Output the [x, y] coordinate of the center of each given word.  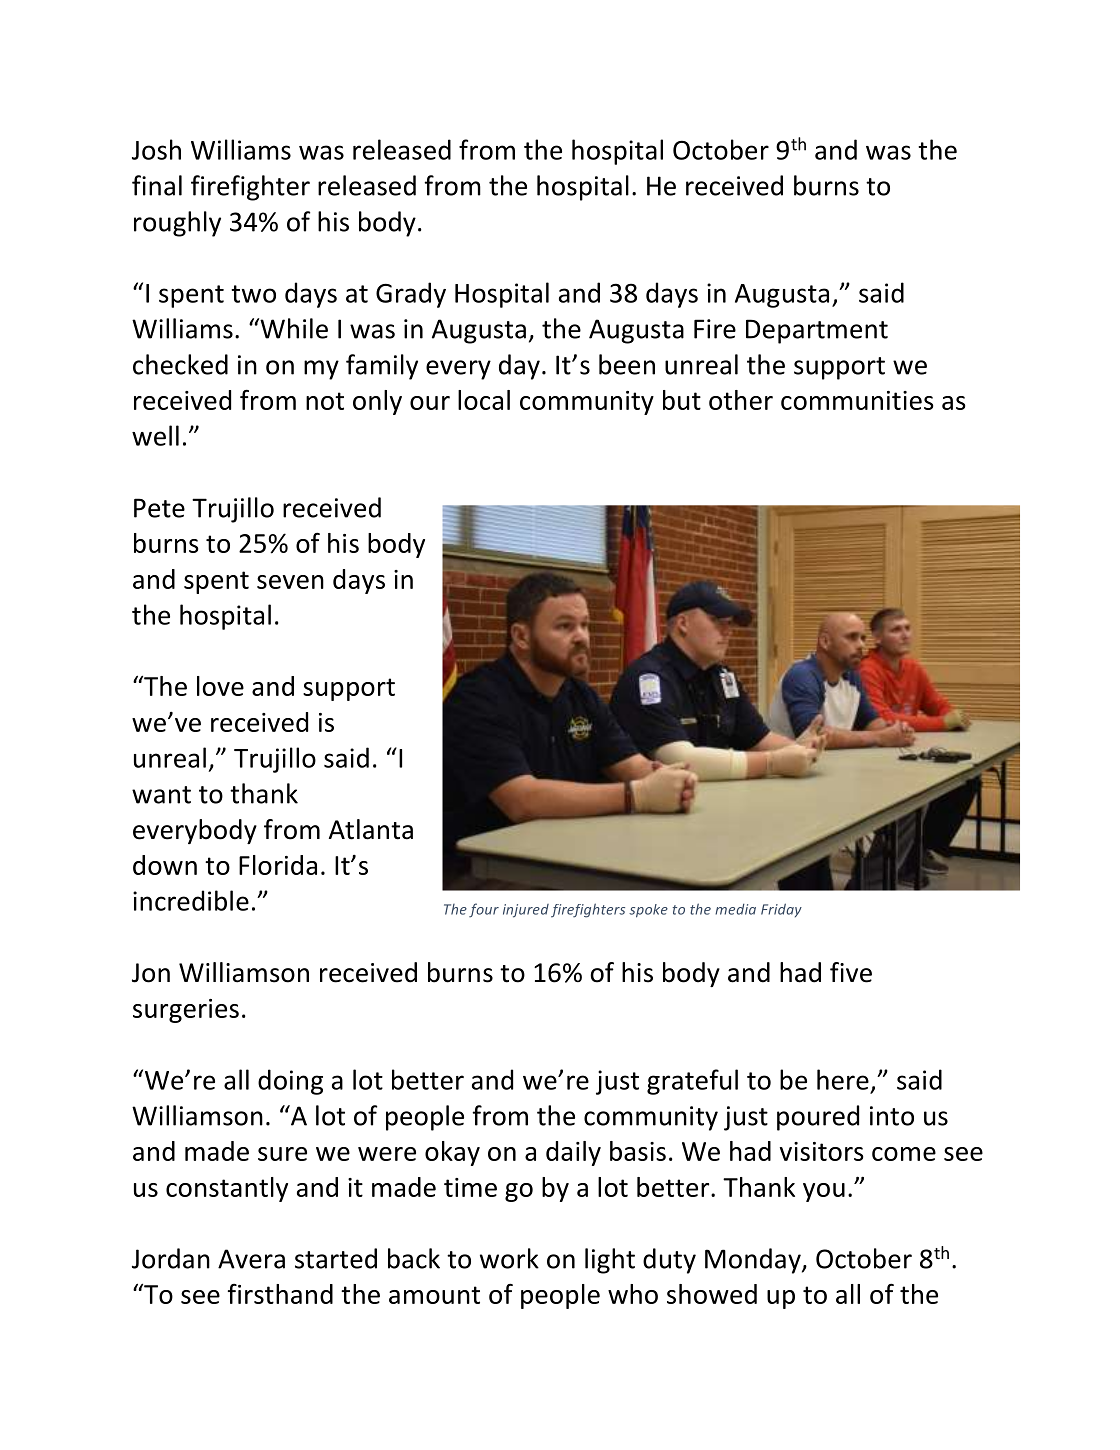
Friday [781, 910]
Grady [411, 295]
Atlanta [371, 829]
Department [817, 331]
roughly [177, 224]
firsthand [280, 1294]
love [220, 686]
